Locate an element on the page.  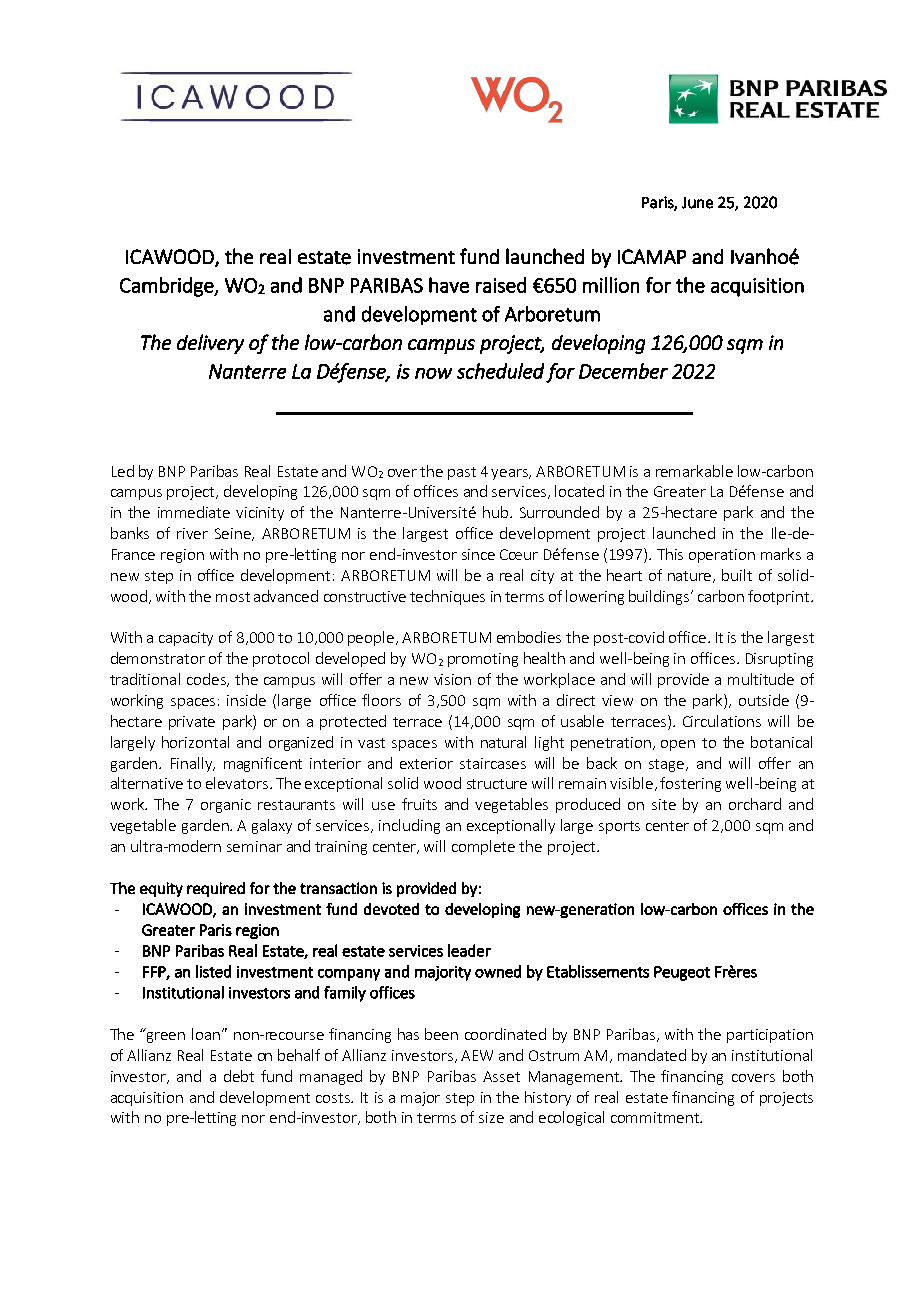
June is located at coordinates (697, 203).
